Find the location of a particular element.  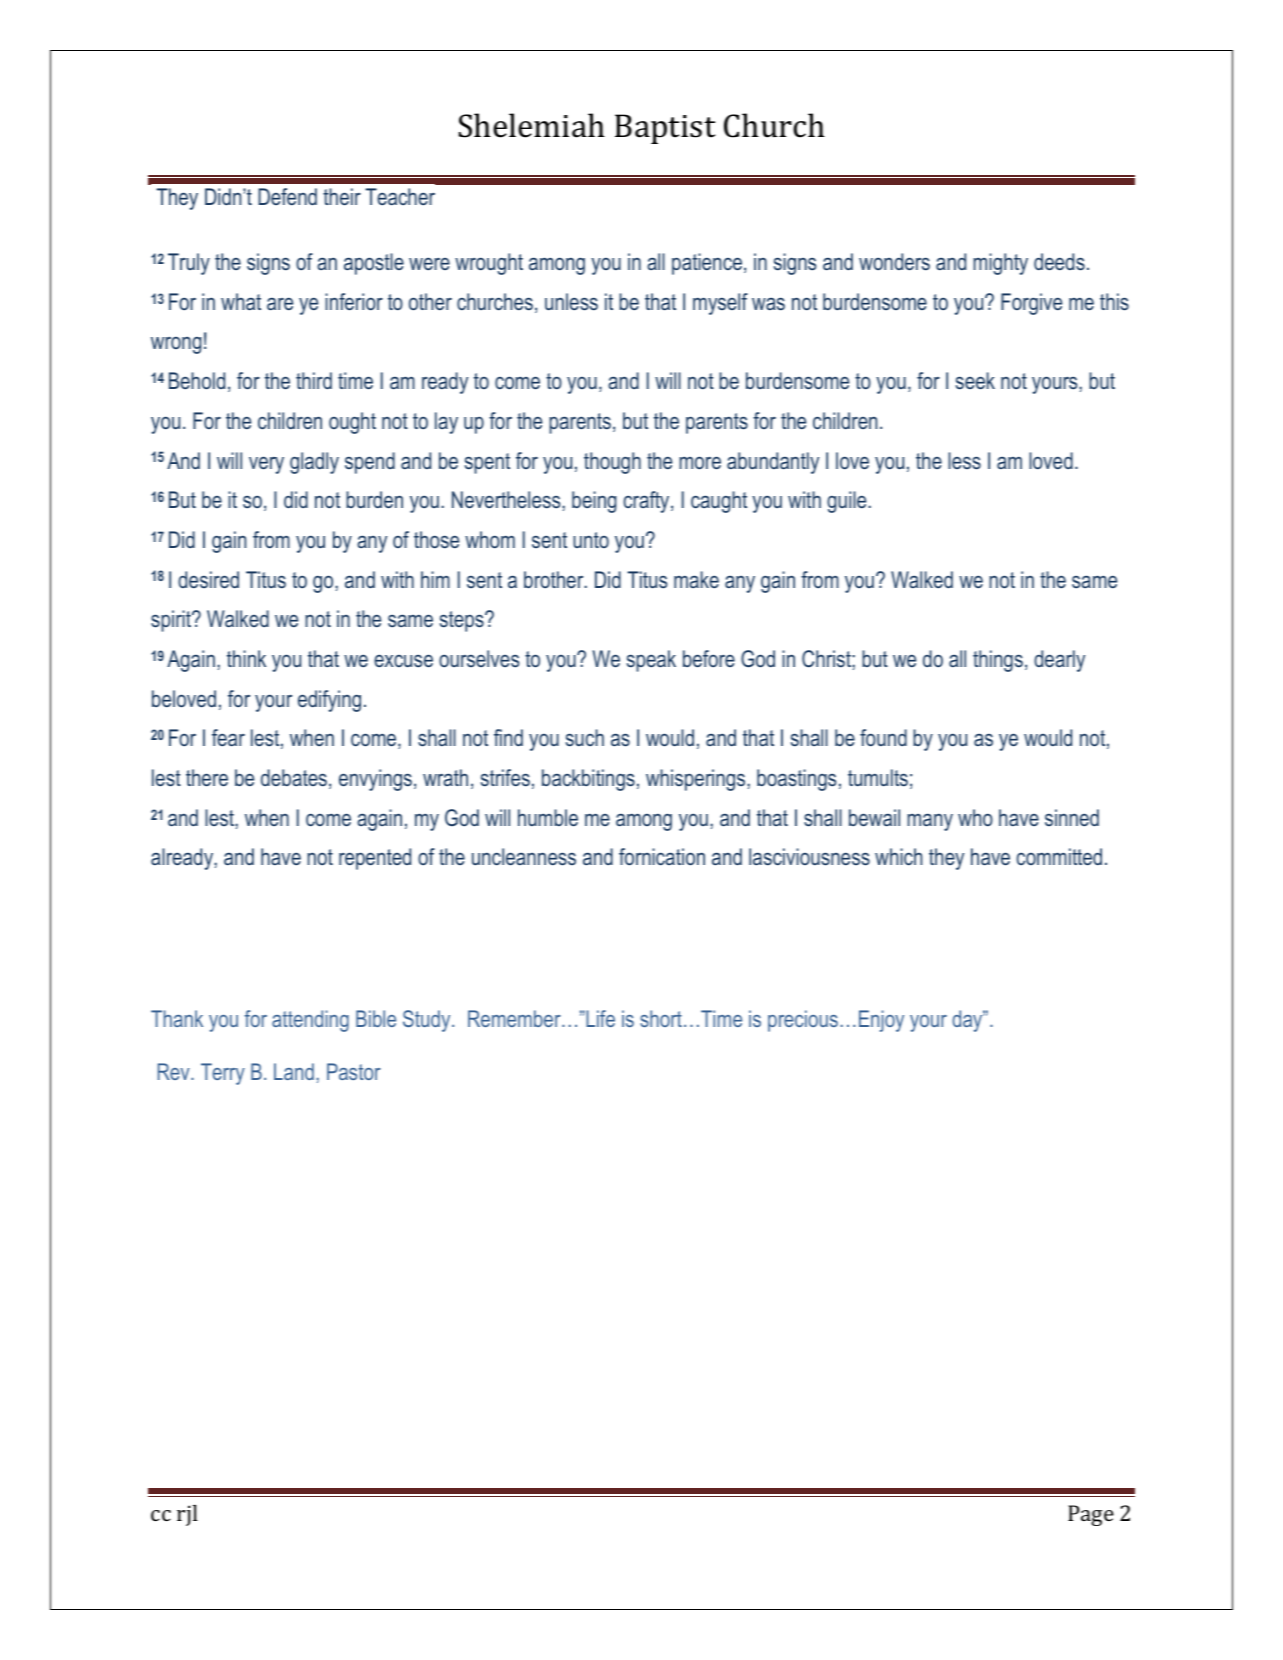

mighty is located at coordinates (1000, 264).
